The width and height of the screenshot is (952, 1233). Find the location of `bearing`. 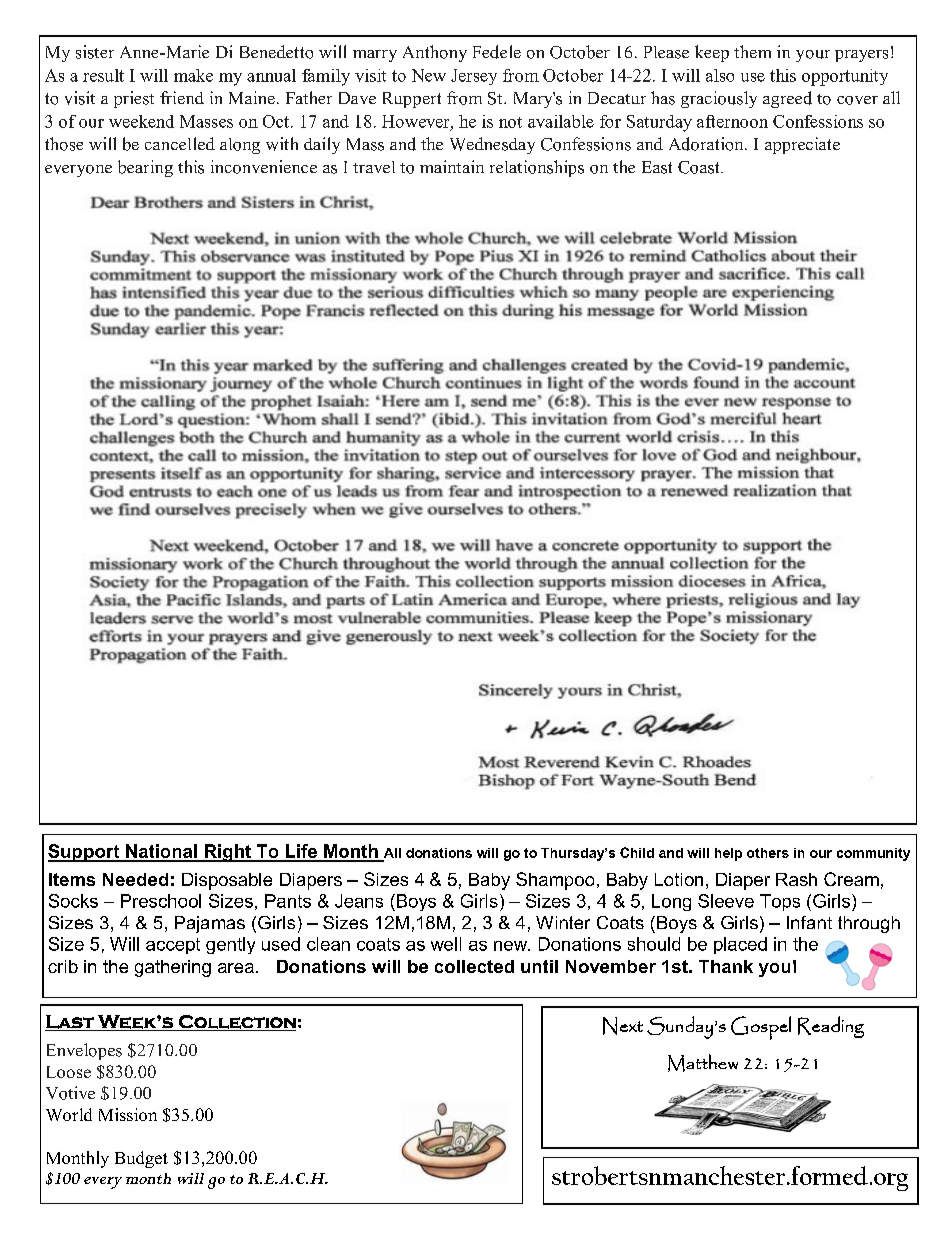

bearing is located at coordinates (145, 168).
